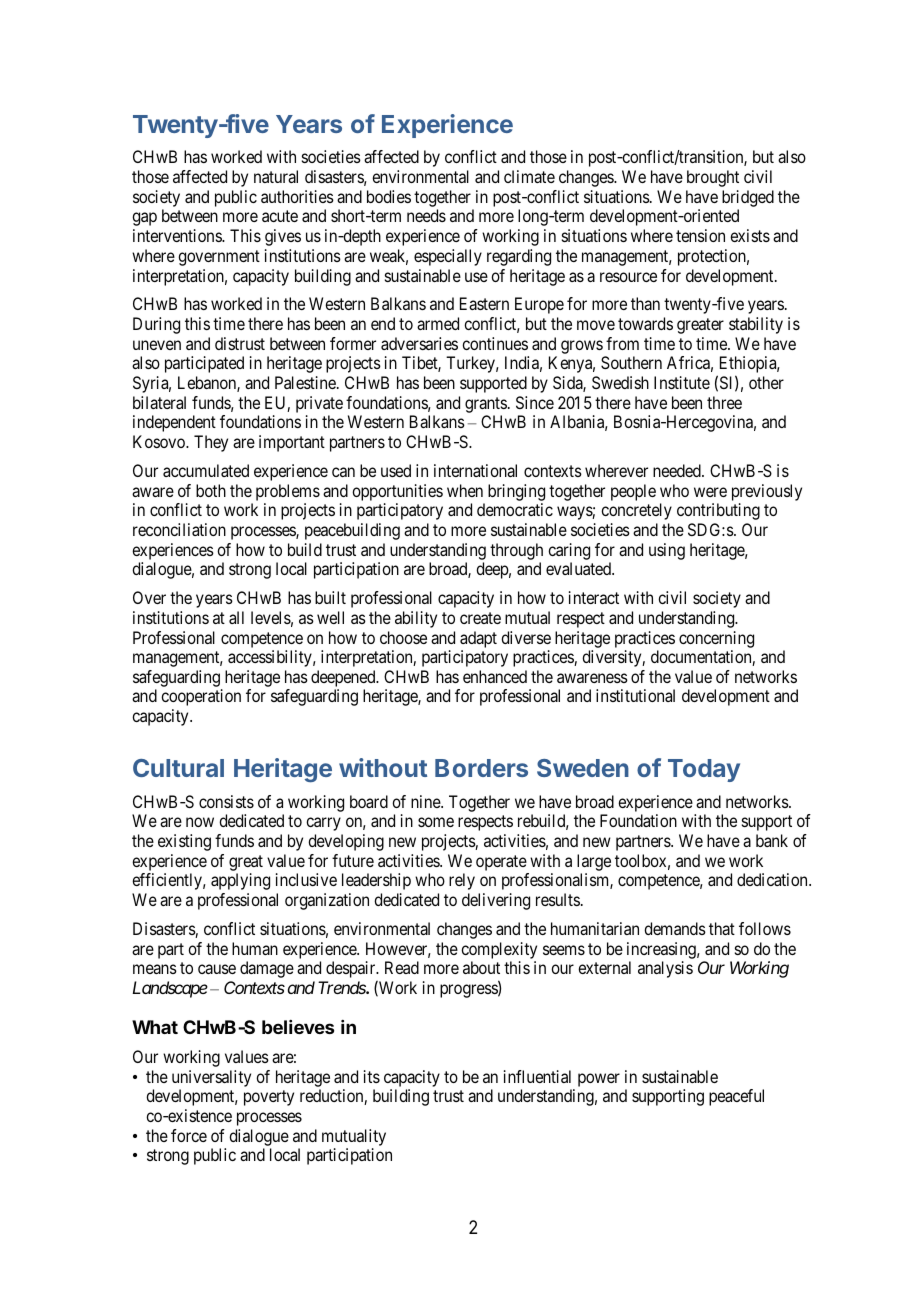 The width and height of the screenshot is (924, 1308). Describe the element at coordinates (226, 801) in the screenshot. I see `consists` at that location.
